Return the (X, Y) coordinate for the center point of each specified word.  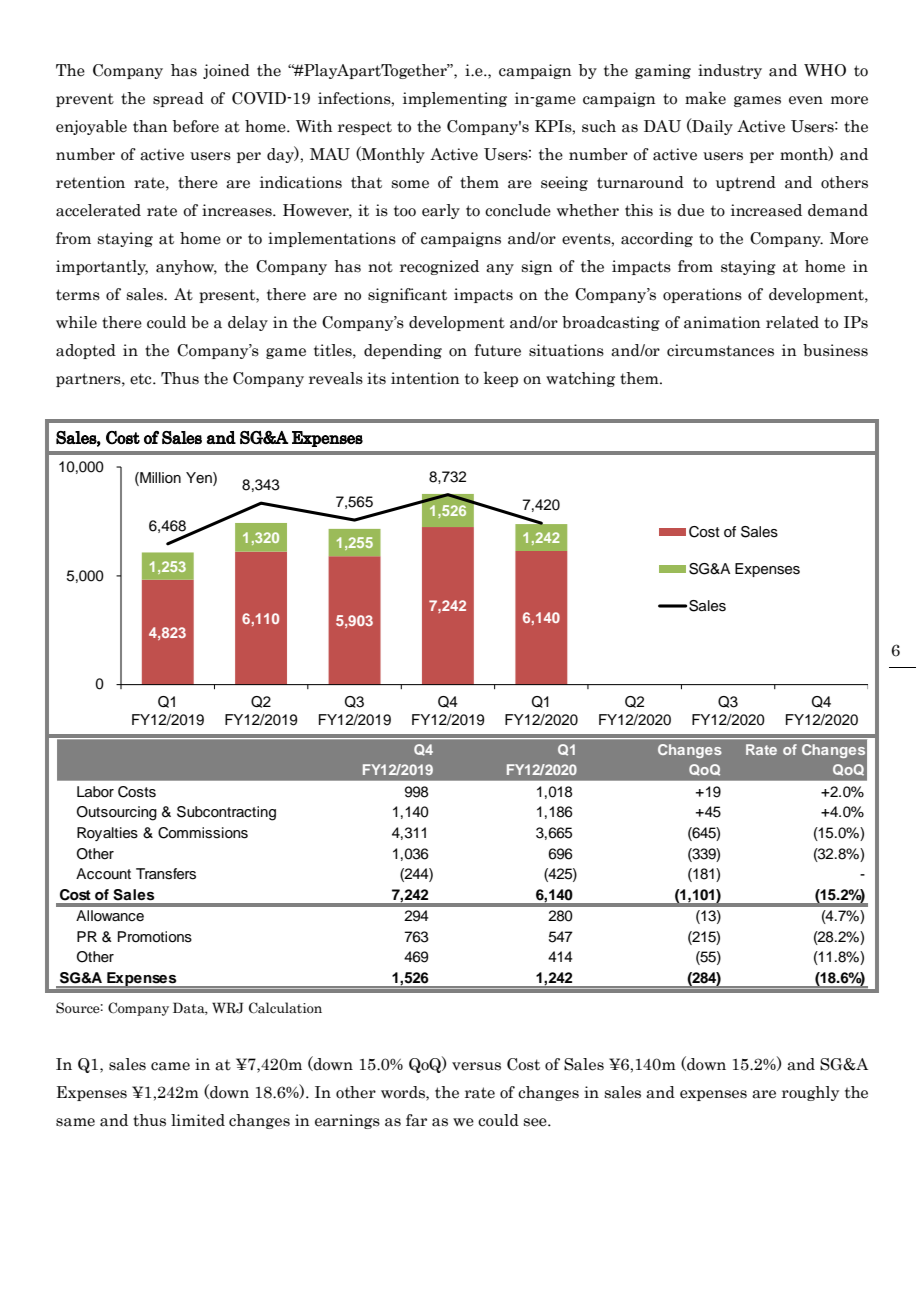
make (705, 98)
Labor (95, 791)
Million (159, 477)
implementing (455, 99)
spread (178, 99)
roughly (810, 1093)
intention (425, 378)
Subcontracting (226, 813)
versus (476, 1066)
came (170, 1066)
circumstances (720, 350)
